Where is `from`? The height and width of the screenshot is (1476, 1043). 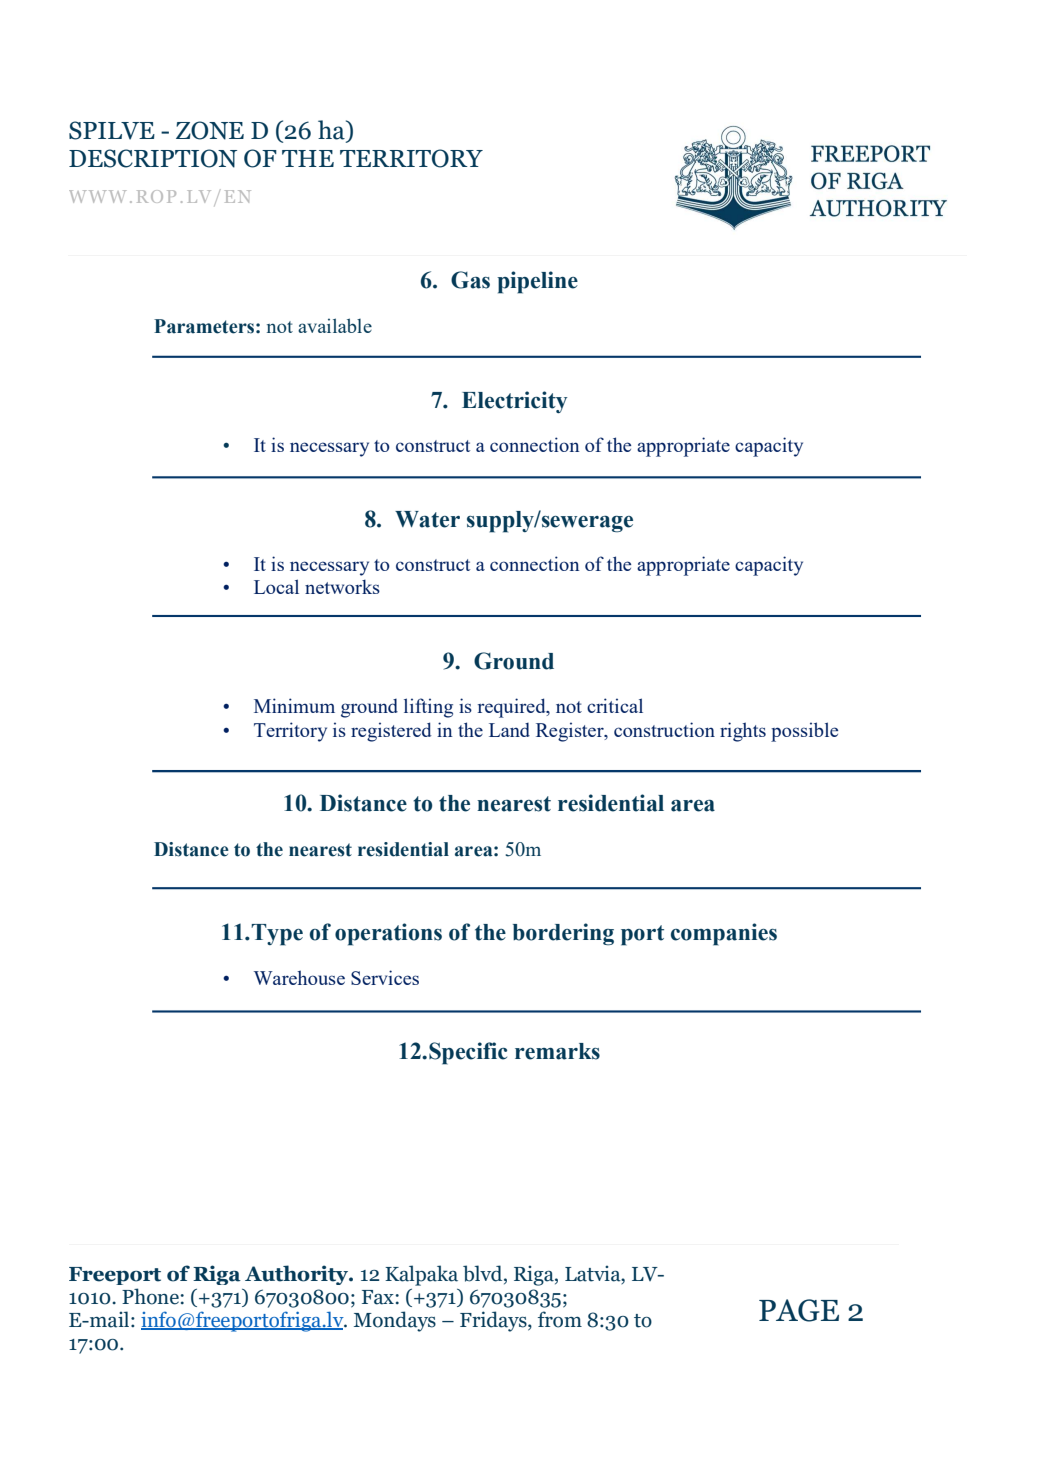
from is located at coordinates (560, 1319).
